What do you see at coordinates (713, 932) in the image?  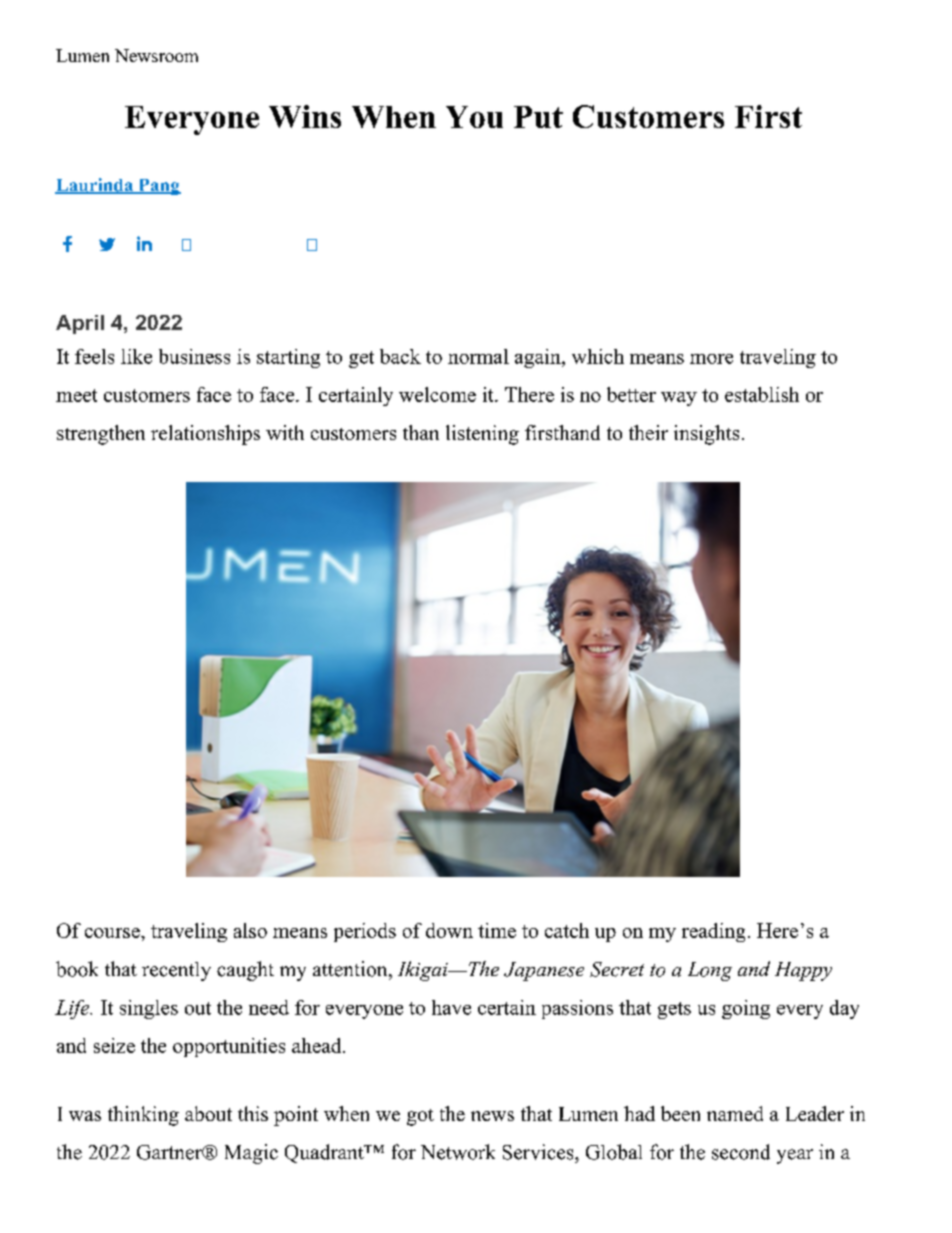 I see `reading` at bounding box center [713, 932].
